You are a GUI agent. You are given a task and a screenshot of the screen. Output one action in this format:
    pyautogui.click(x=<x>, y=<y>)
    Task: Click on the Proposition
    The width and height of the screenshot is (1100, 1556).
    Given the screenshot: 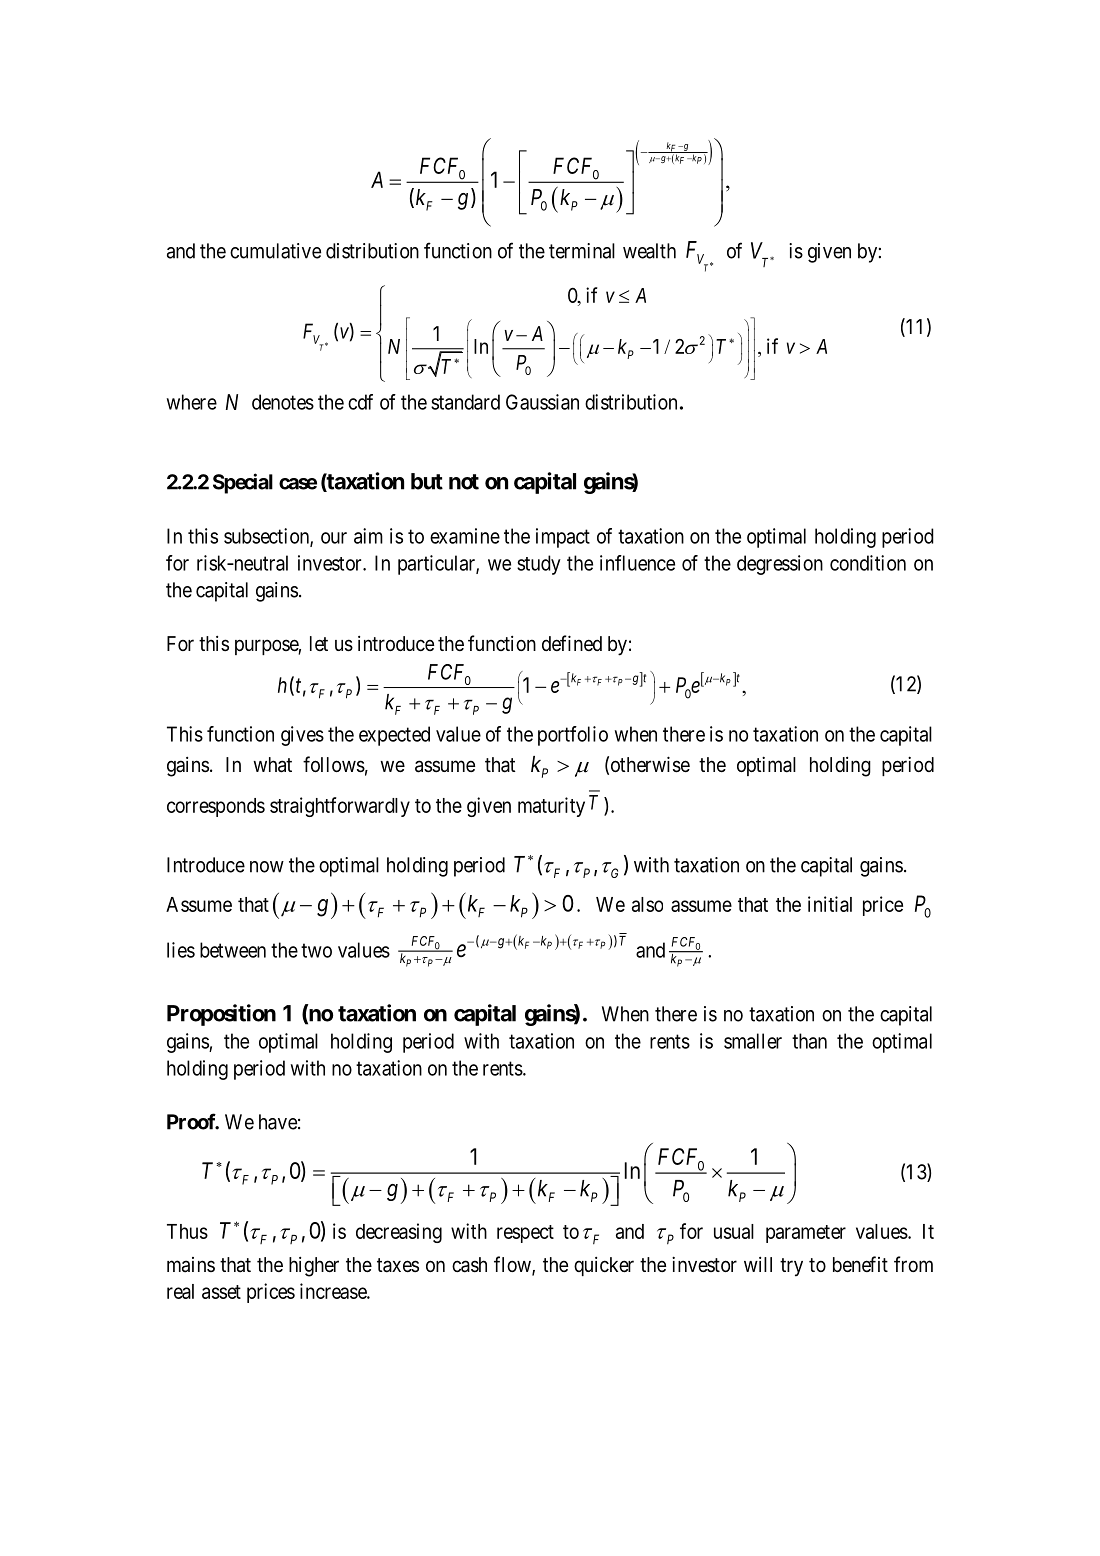 What is the action you would take?
    pyautogui.click(x=221, y=1015)
